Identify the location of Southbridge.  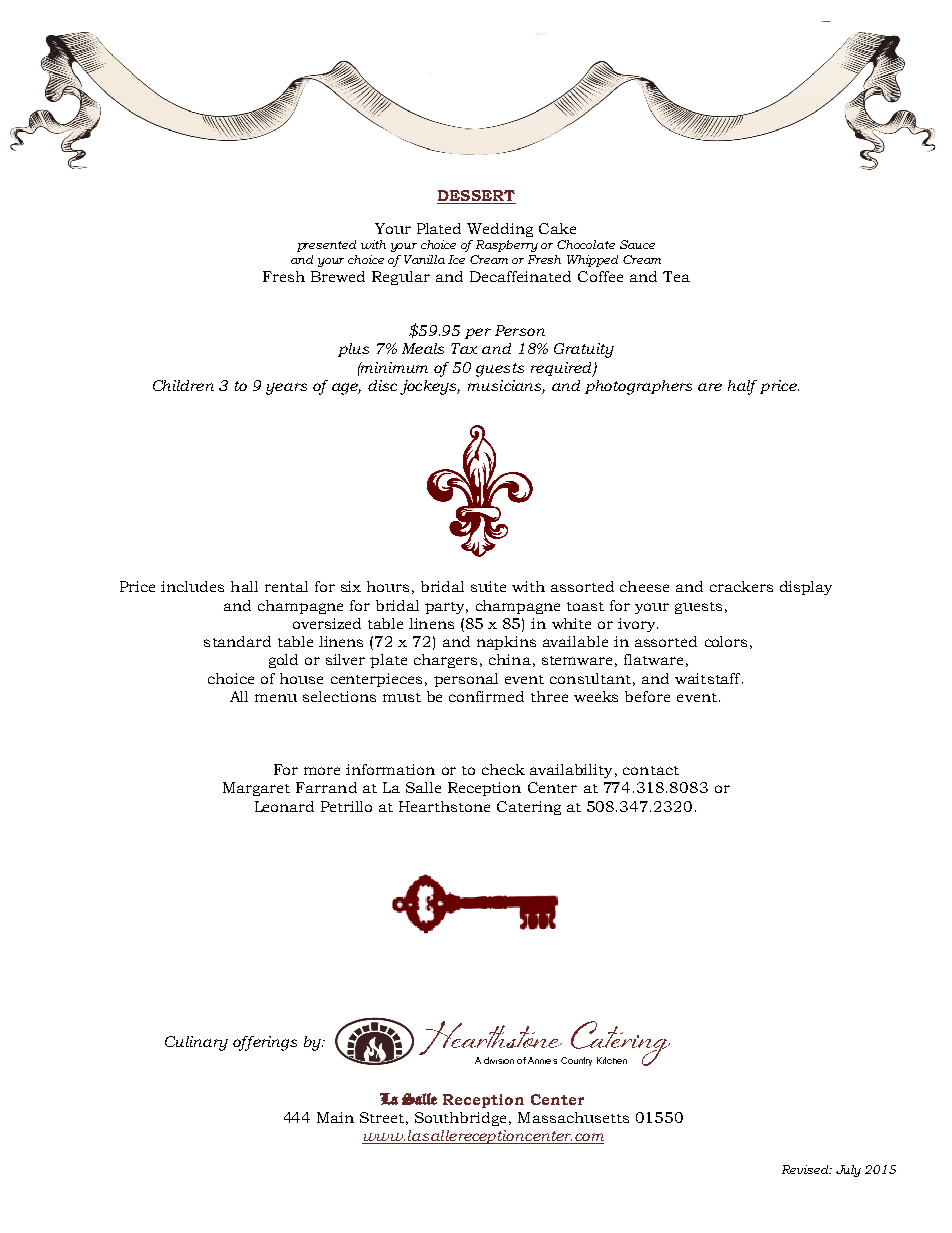
(460, 1119).
